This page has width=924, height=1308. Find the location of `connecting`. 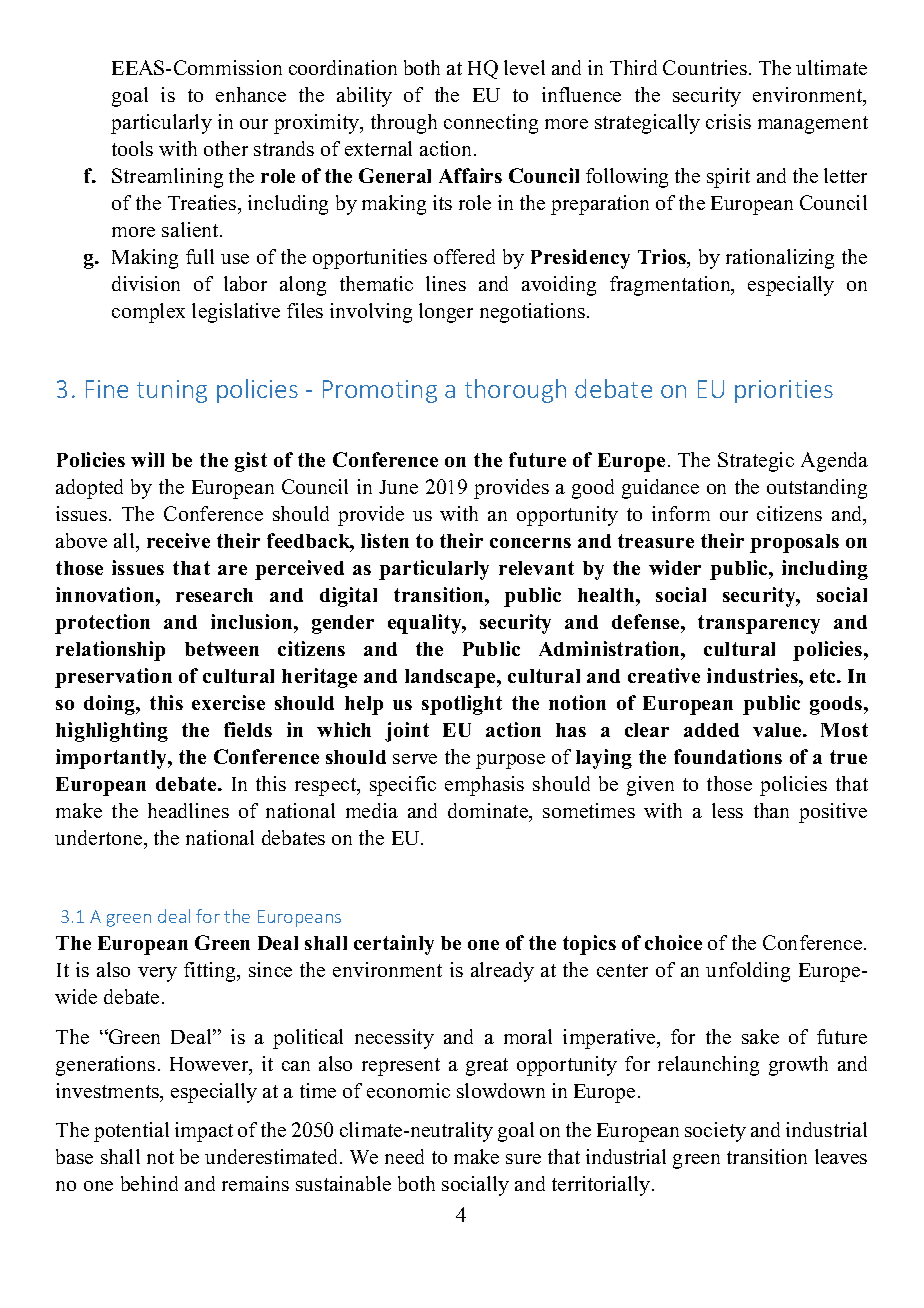

connecting is located at coordinates (491, 124).
